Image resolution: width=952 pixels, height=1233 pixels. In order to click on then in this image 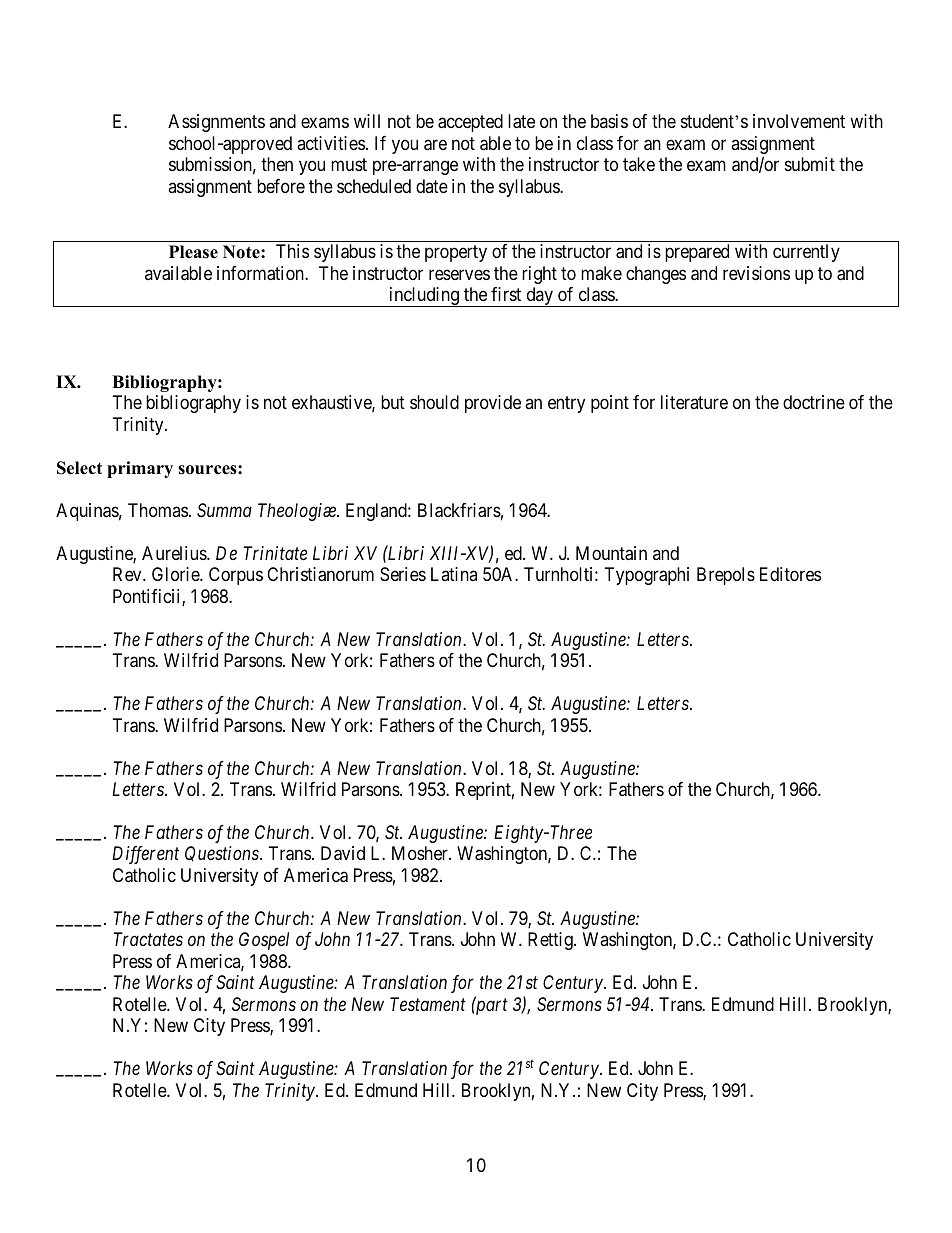, I will do `click(277, 164)`.
